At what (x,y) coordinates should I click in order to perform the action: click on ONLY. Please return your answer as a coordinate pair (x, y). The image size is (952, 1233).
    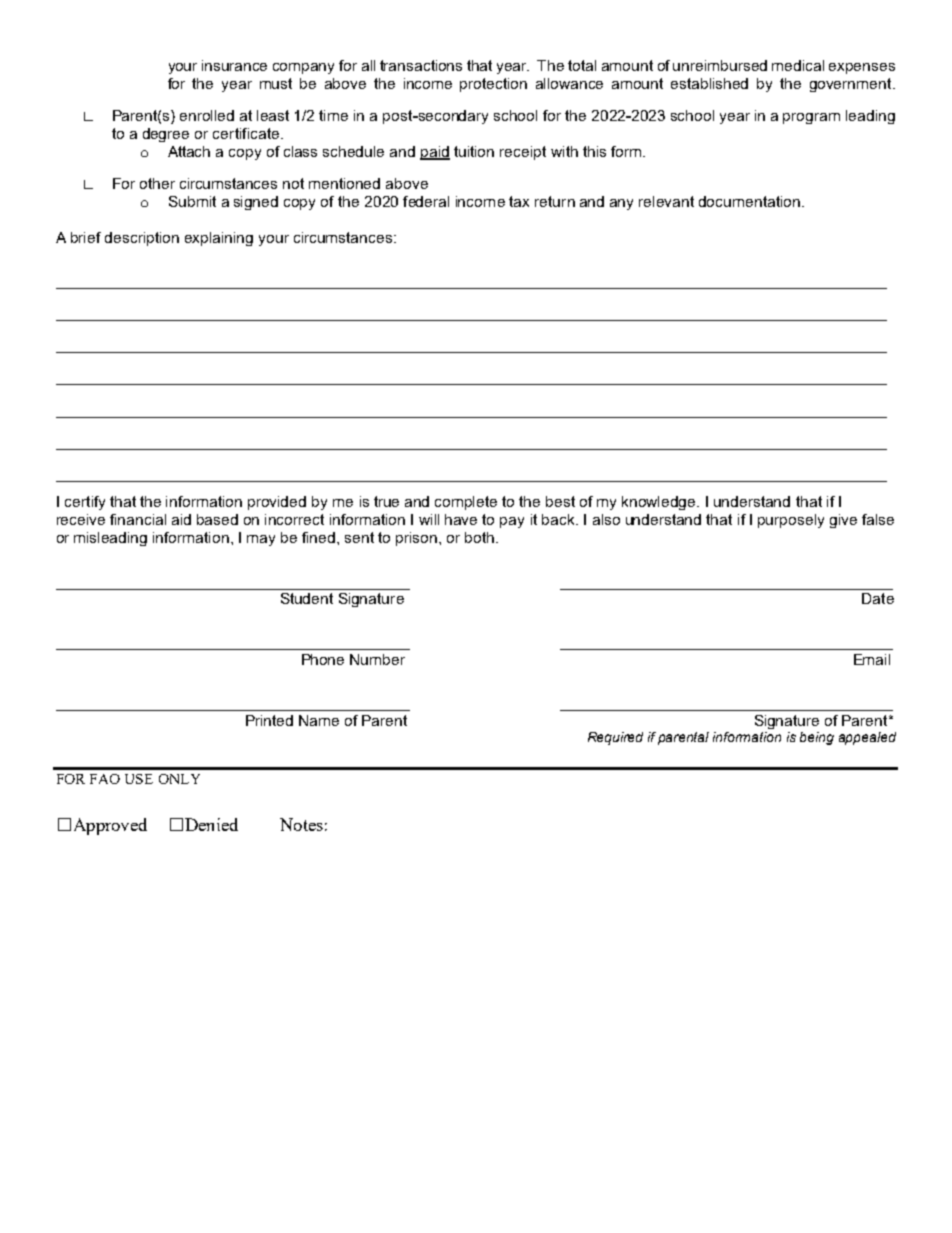
    Looking at the image, I should click on (179, 779).
